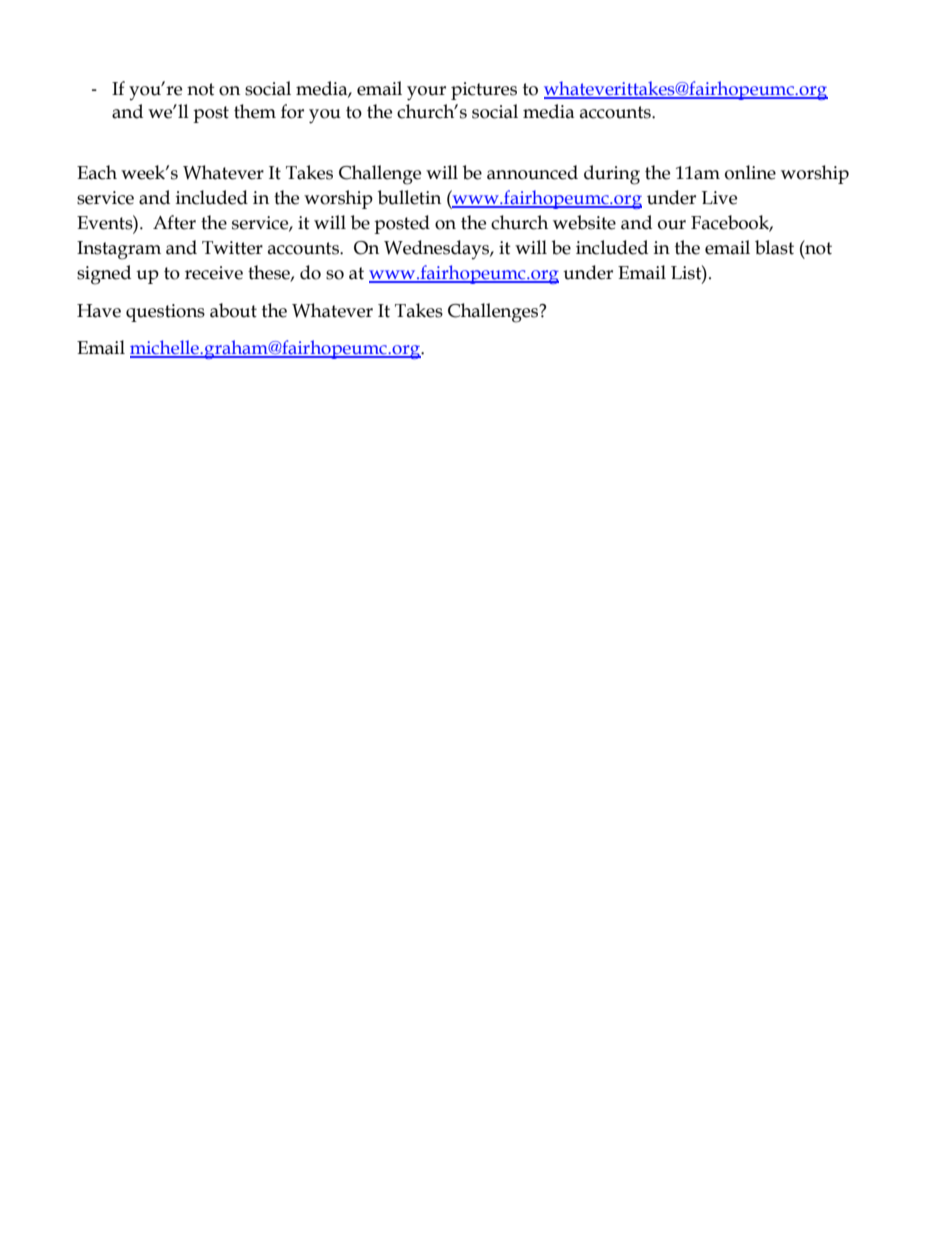  I want to click on blast, so click(774, 247).
